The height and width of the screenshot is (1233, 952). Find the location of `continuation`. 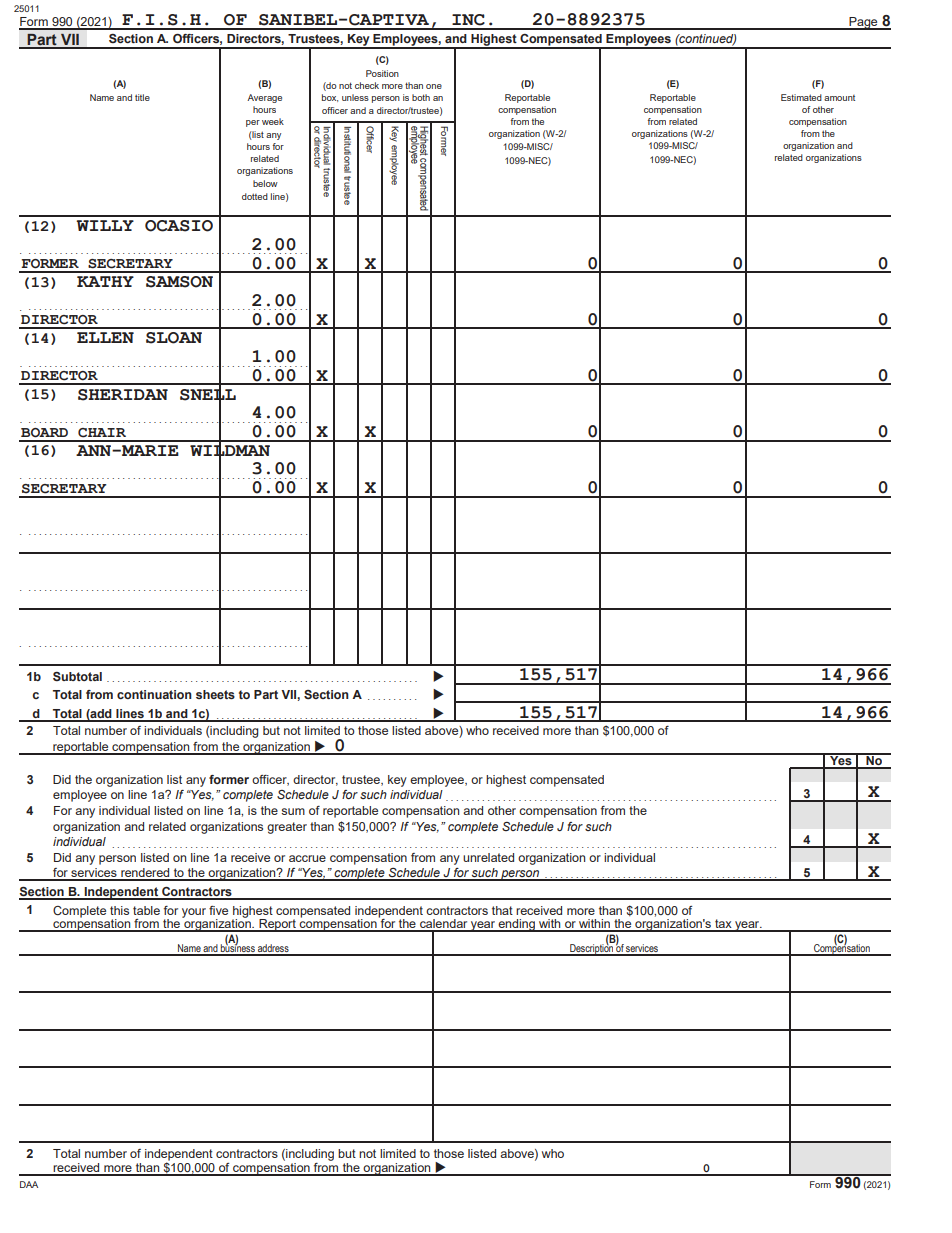

continuation is located at coordinates (154, 694).
